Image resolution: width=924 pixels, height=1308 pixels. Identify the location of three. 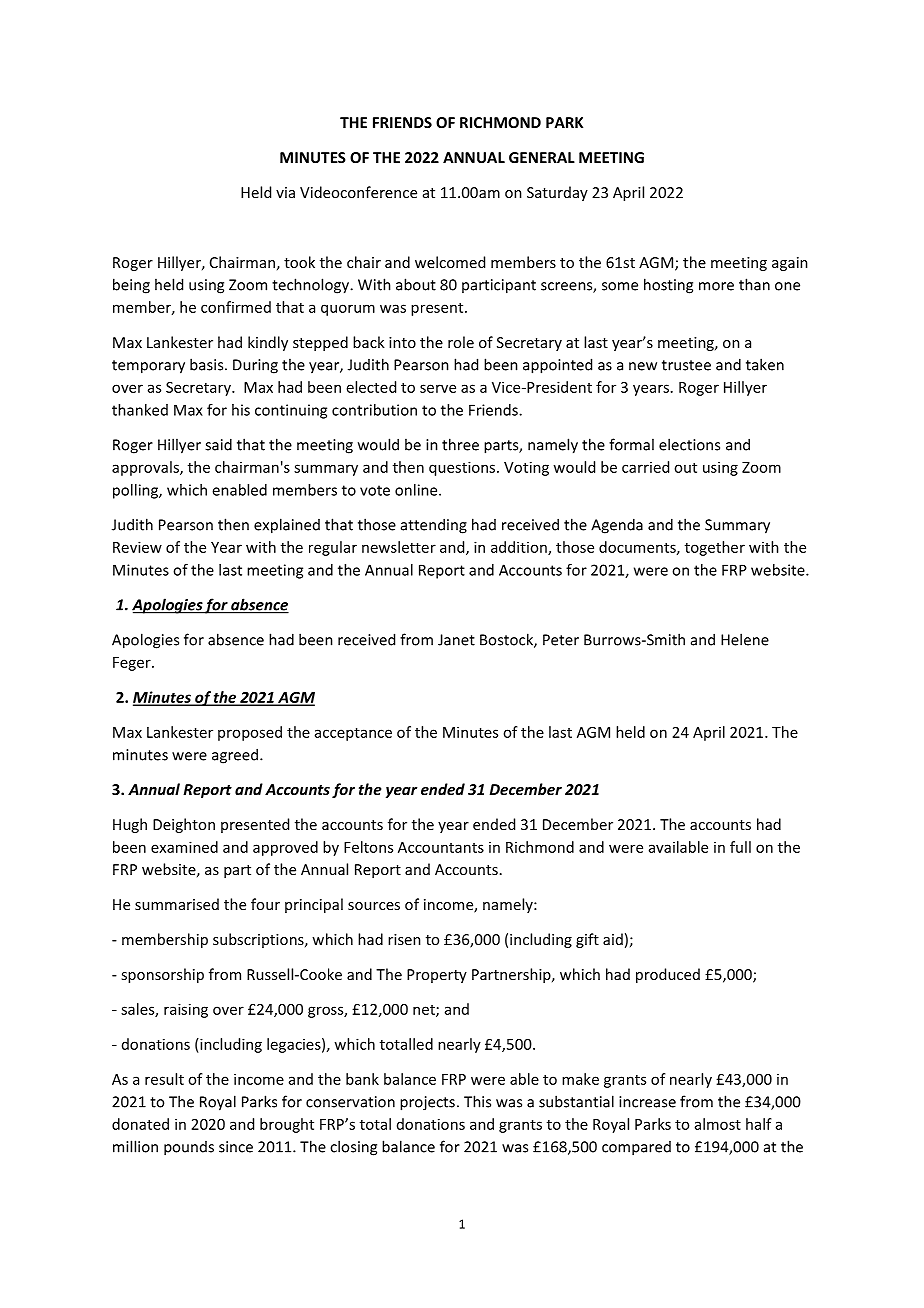
(460, 444).
